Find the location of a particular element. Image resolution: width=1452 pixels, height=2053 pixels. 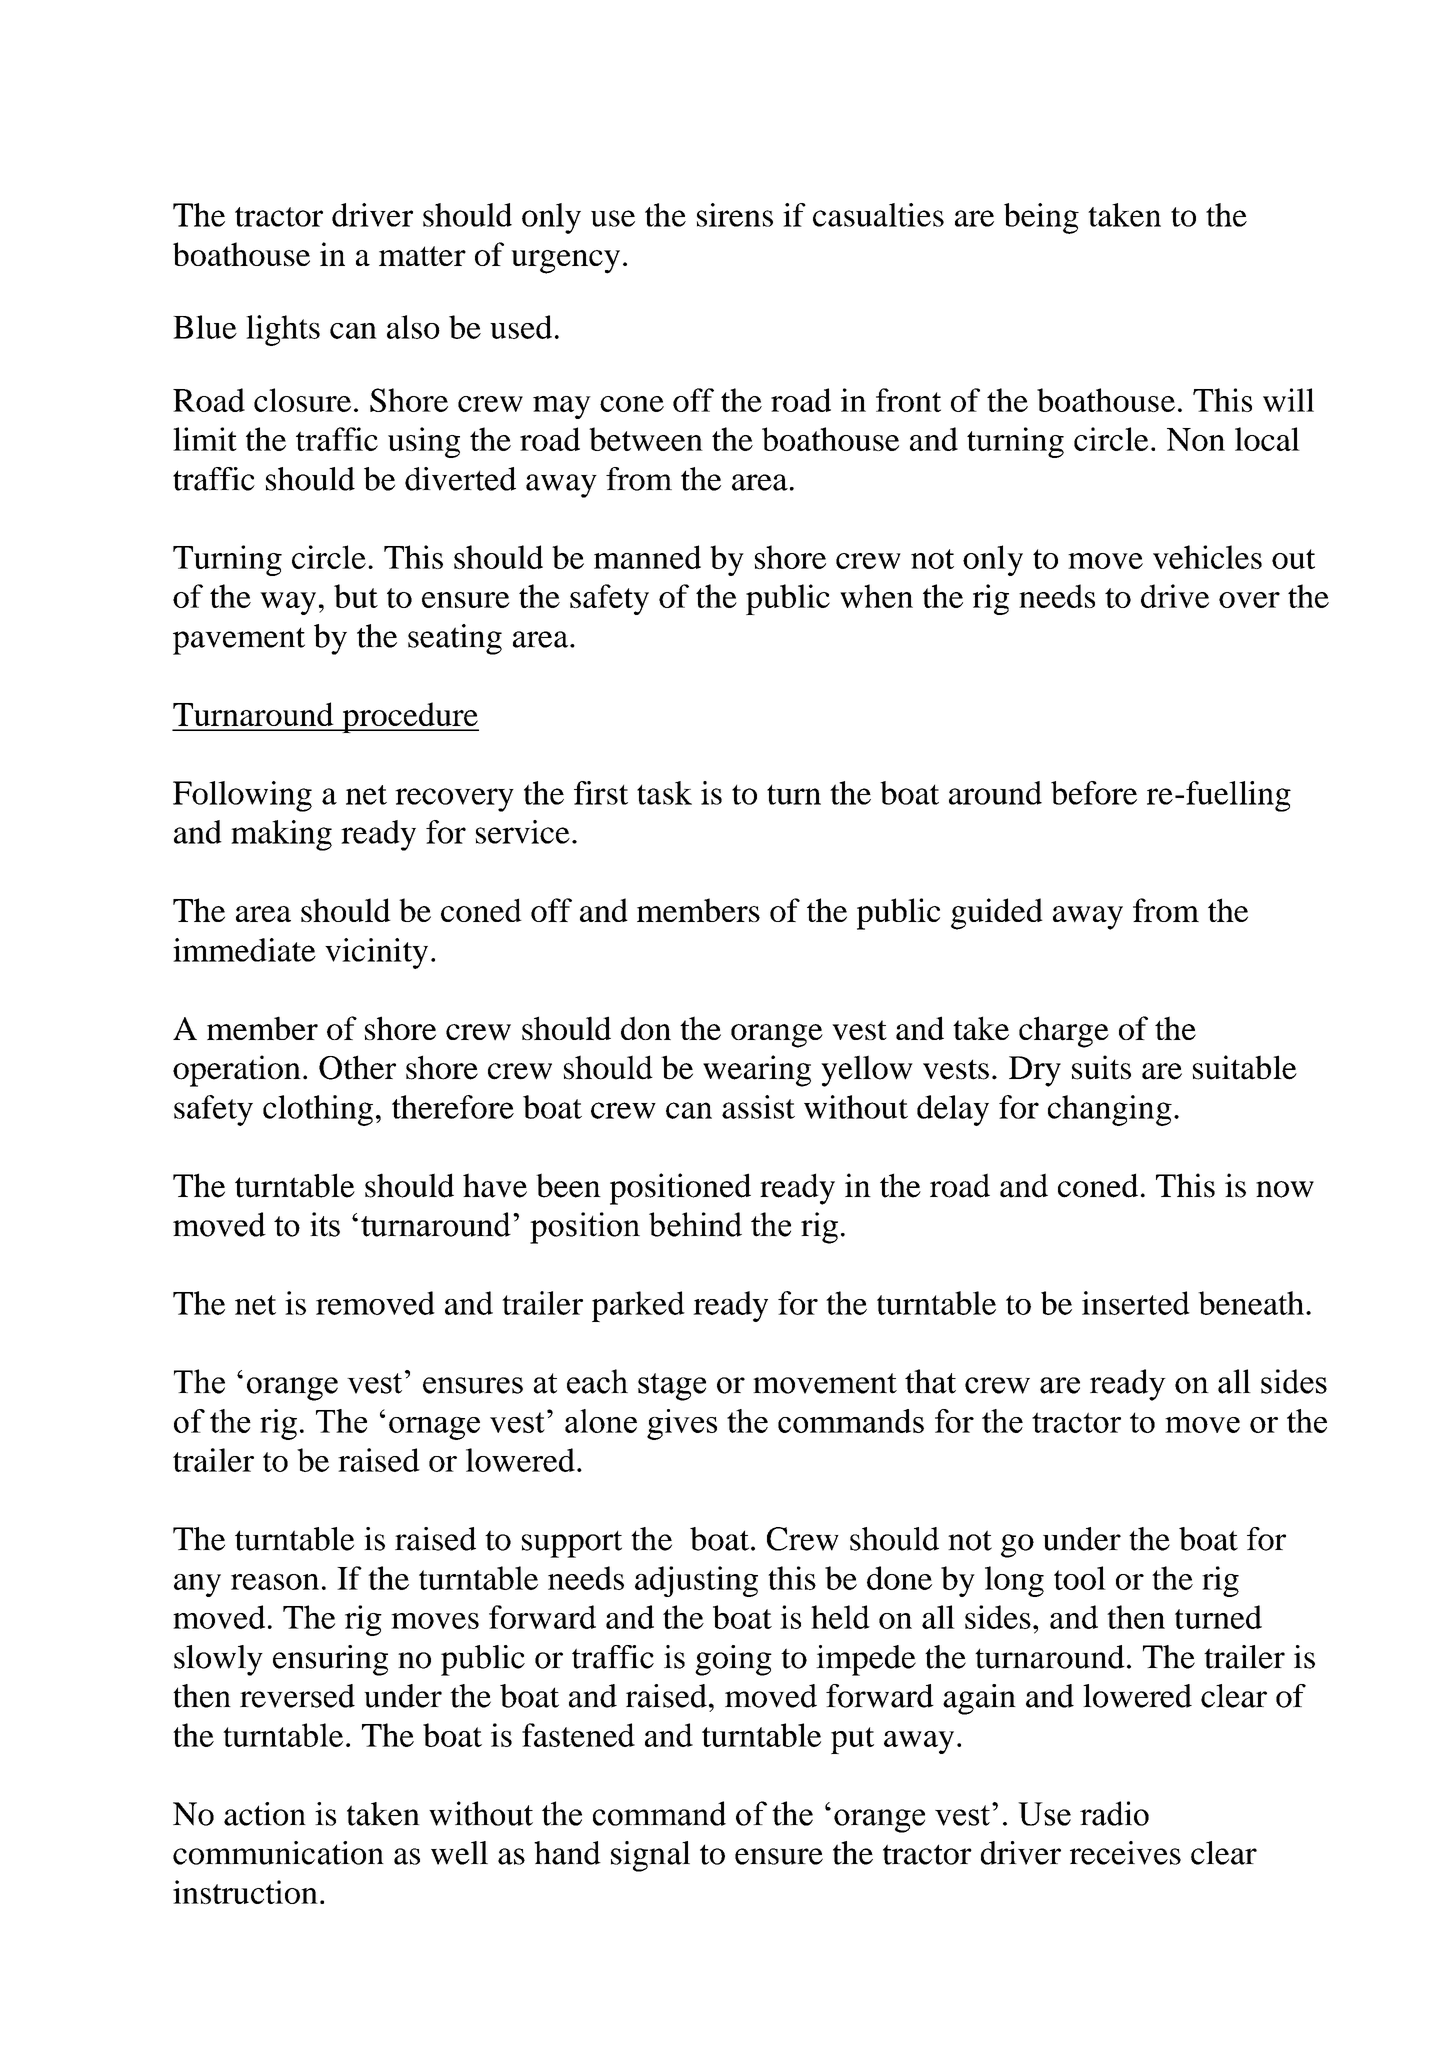

but is located at coordinates (356, 596).
